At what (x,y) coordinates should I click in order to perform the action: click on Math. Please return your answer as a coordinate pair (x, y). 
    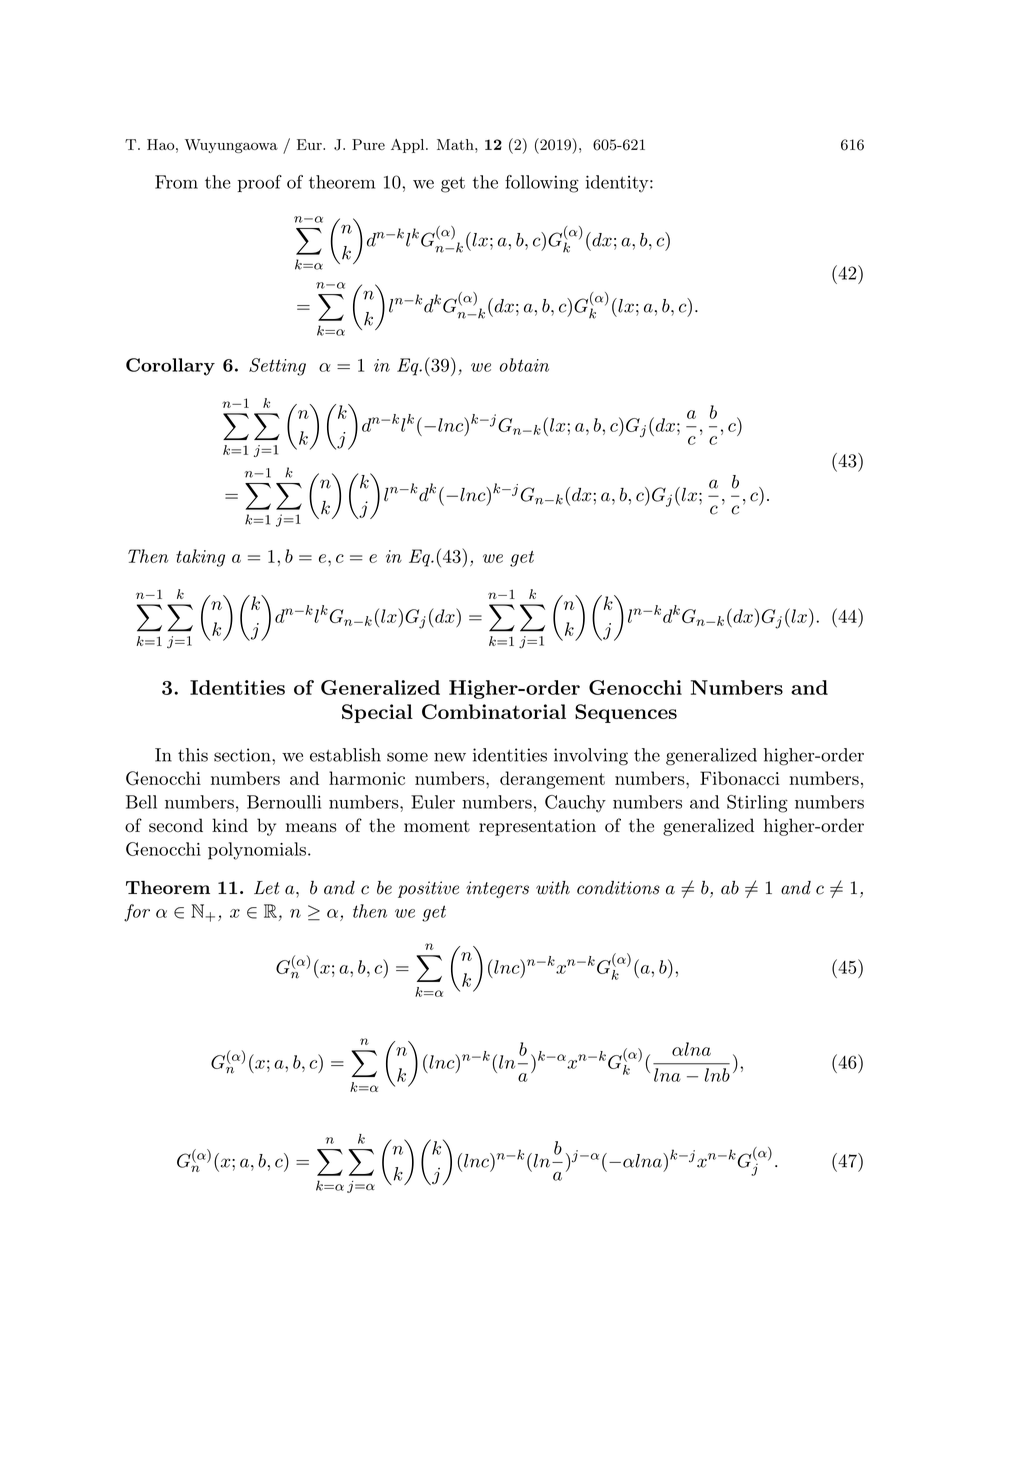
    Looking at the image, I should click on (456, 144).
